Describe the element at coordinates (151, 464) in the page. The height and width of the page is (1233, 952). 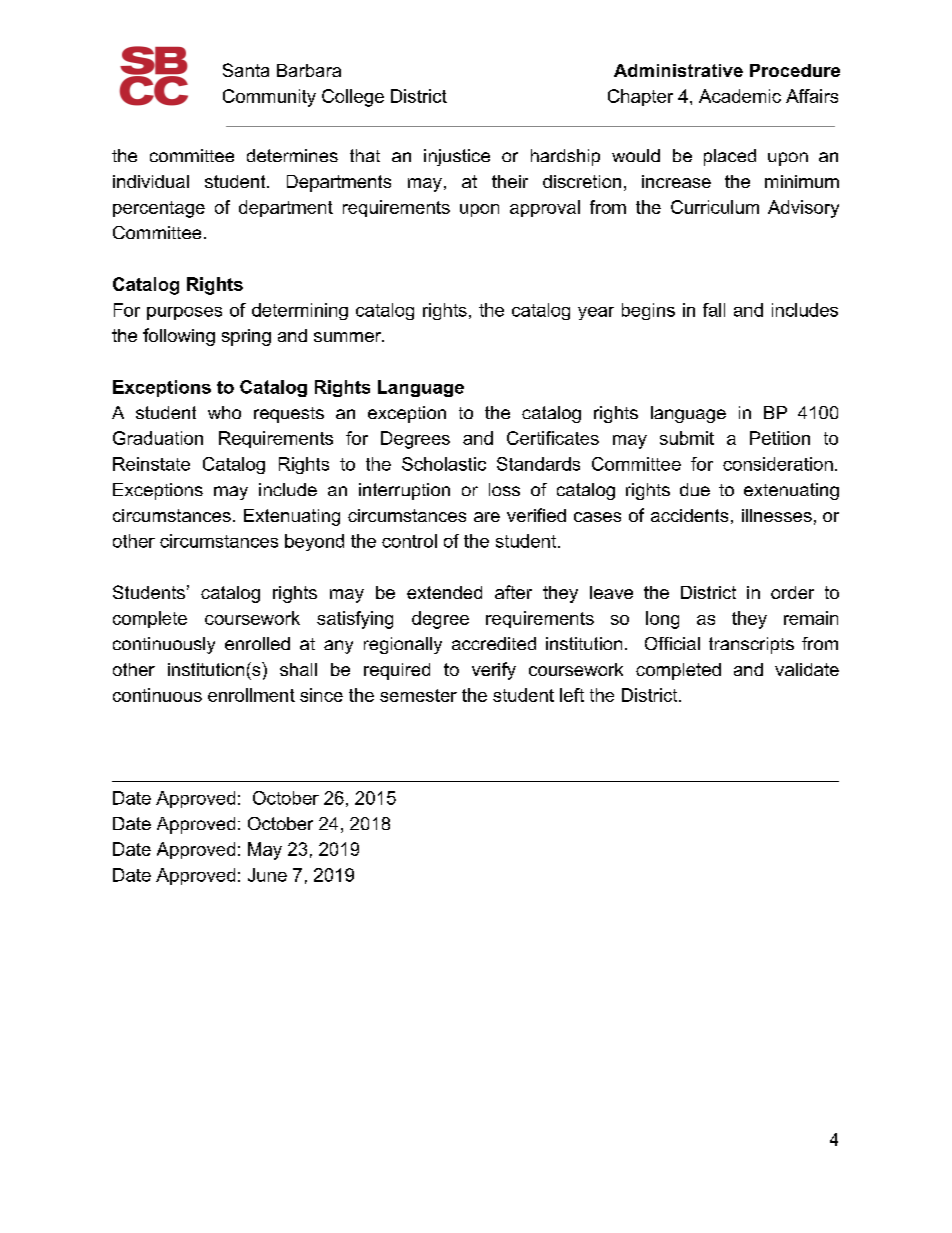
I see `Reinstate` at that location.
